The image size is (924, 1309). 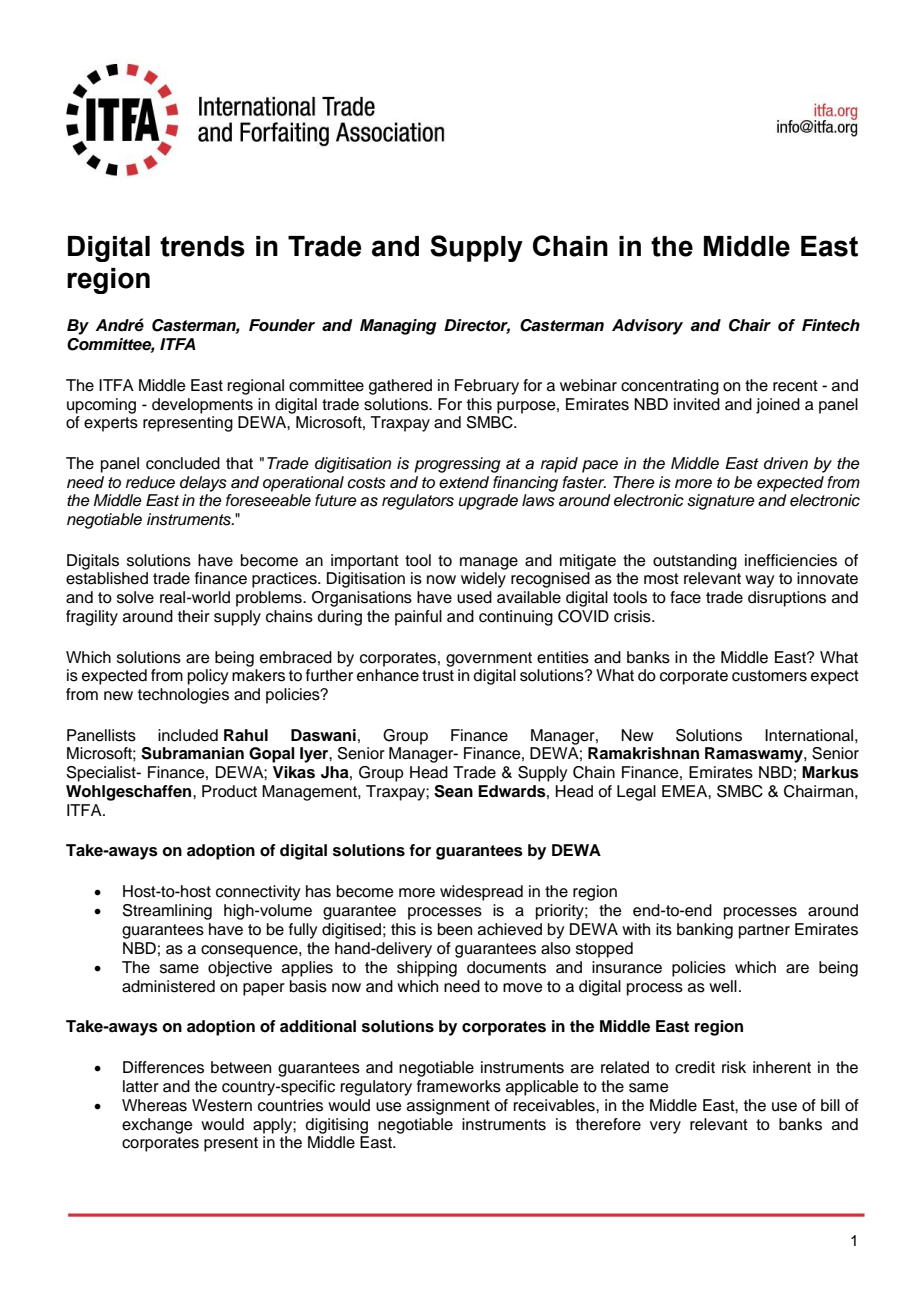 What do you see at coordinates (183, 696) in the screenshot?
I see `technologies` at bounding box center [183, 696].
